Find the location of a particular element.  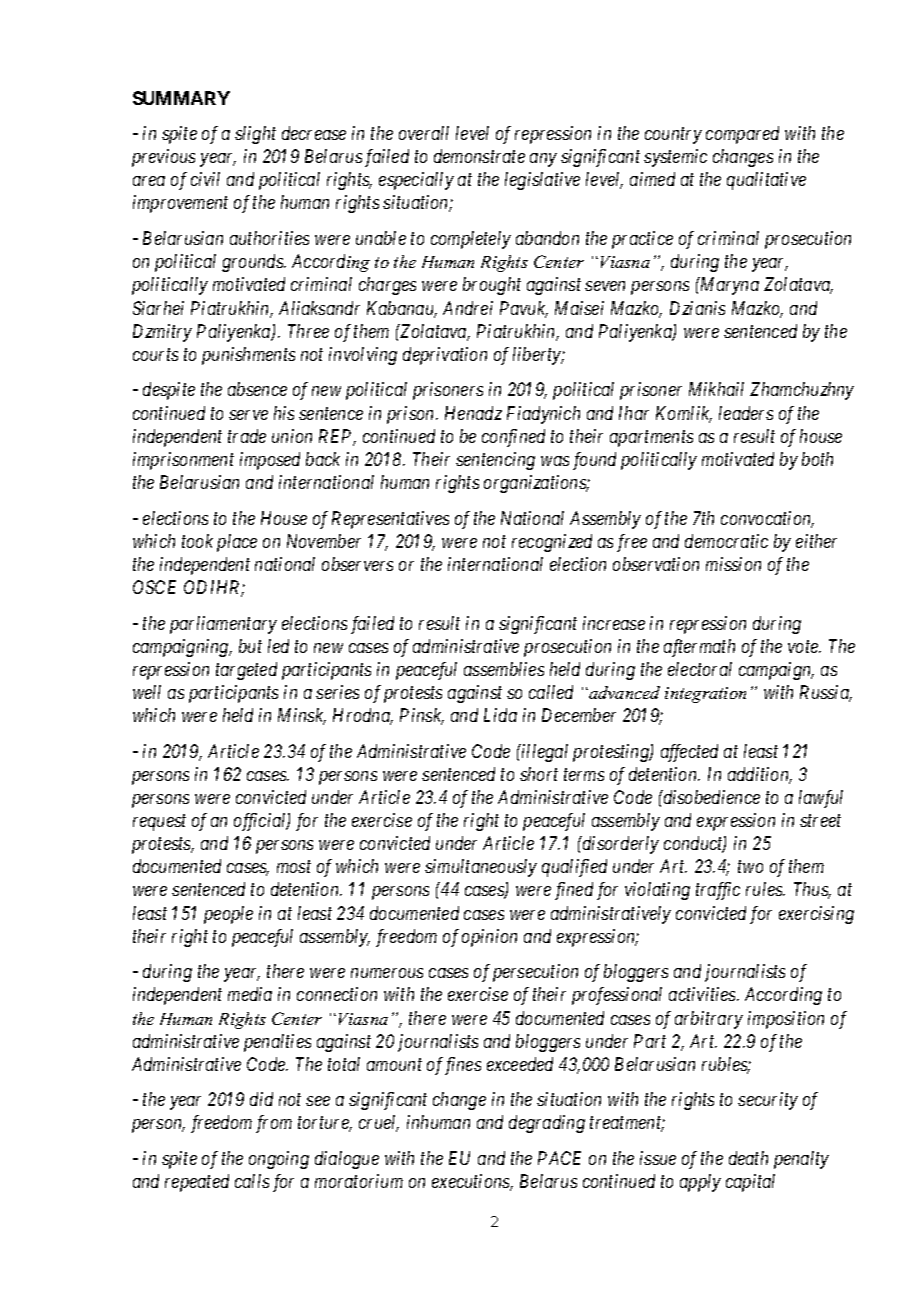

Lida is located at coordinates (500, 715).
